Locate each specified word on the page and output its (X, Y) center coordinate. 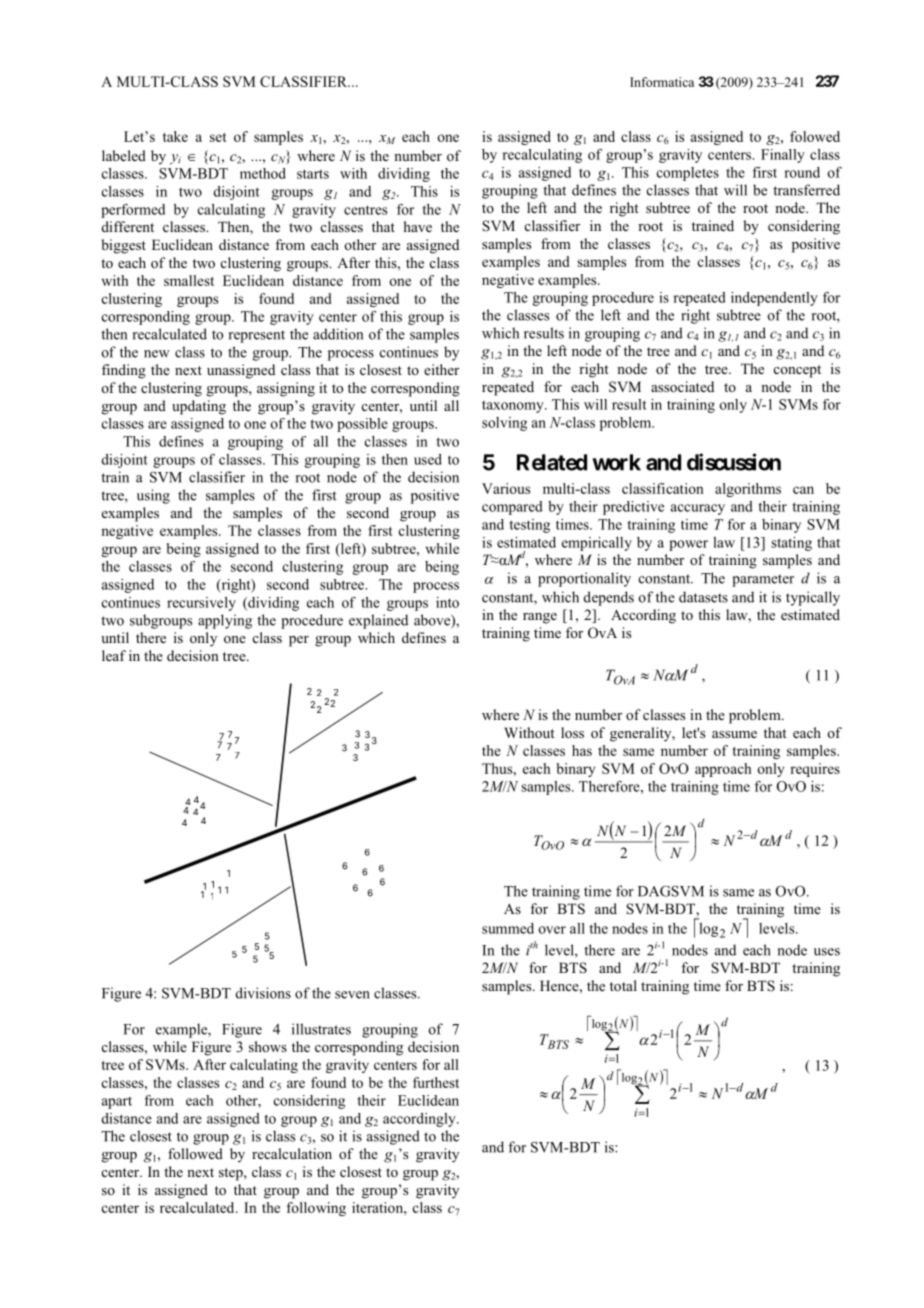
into (447, 602)
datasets (703, 597)
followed (195, 1153)
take (175, 136)
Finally (783, 156)
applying (225, 621)
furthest (436, 1082)
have (418, 226)
